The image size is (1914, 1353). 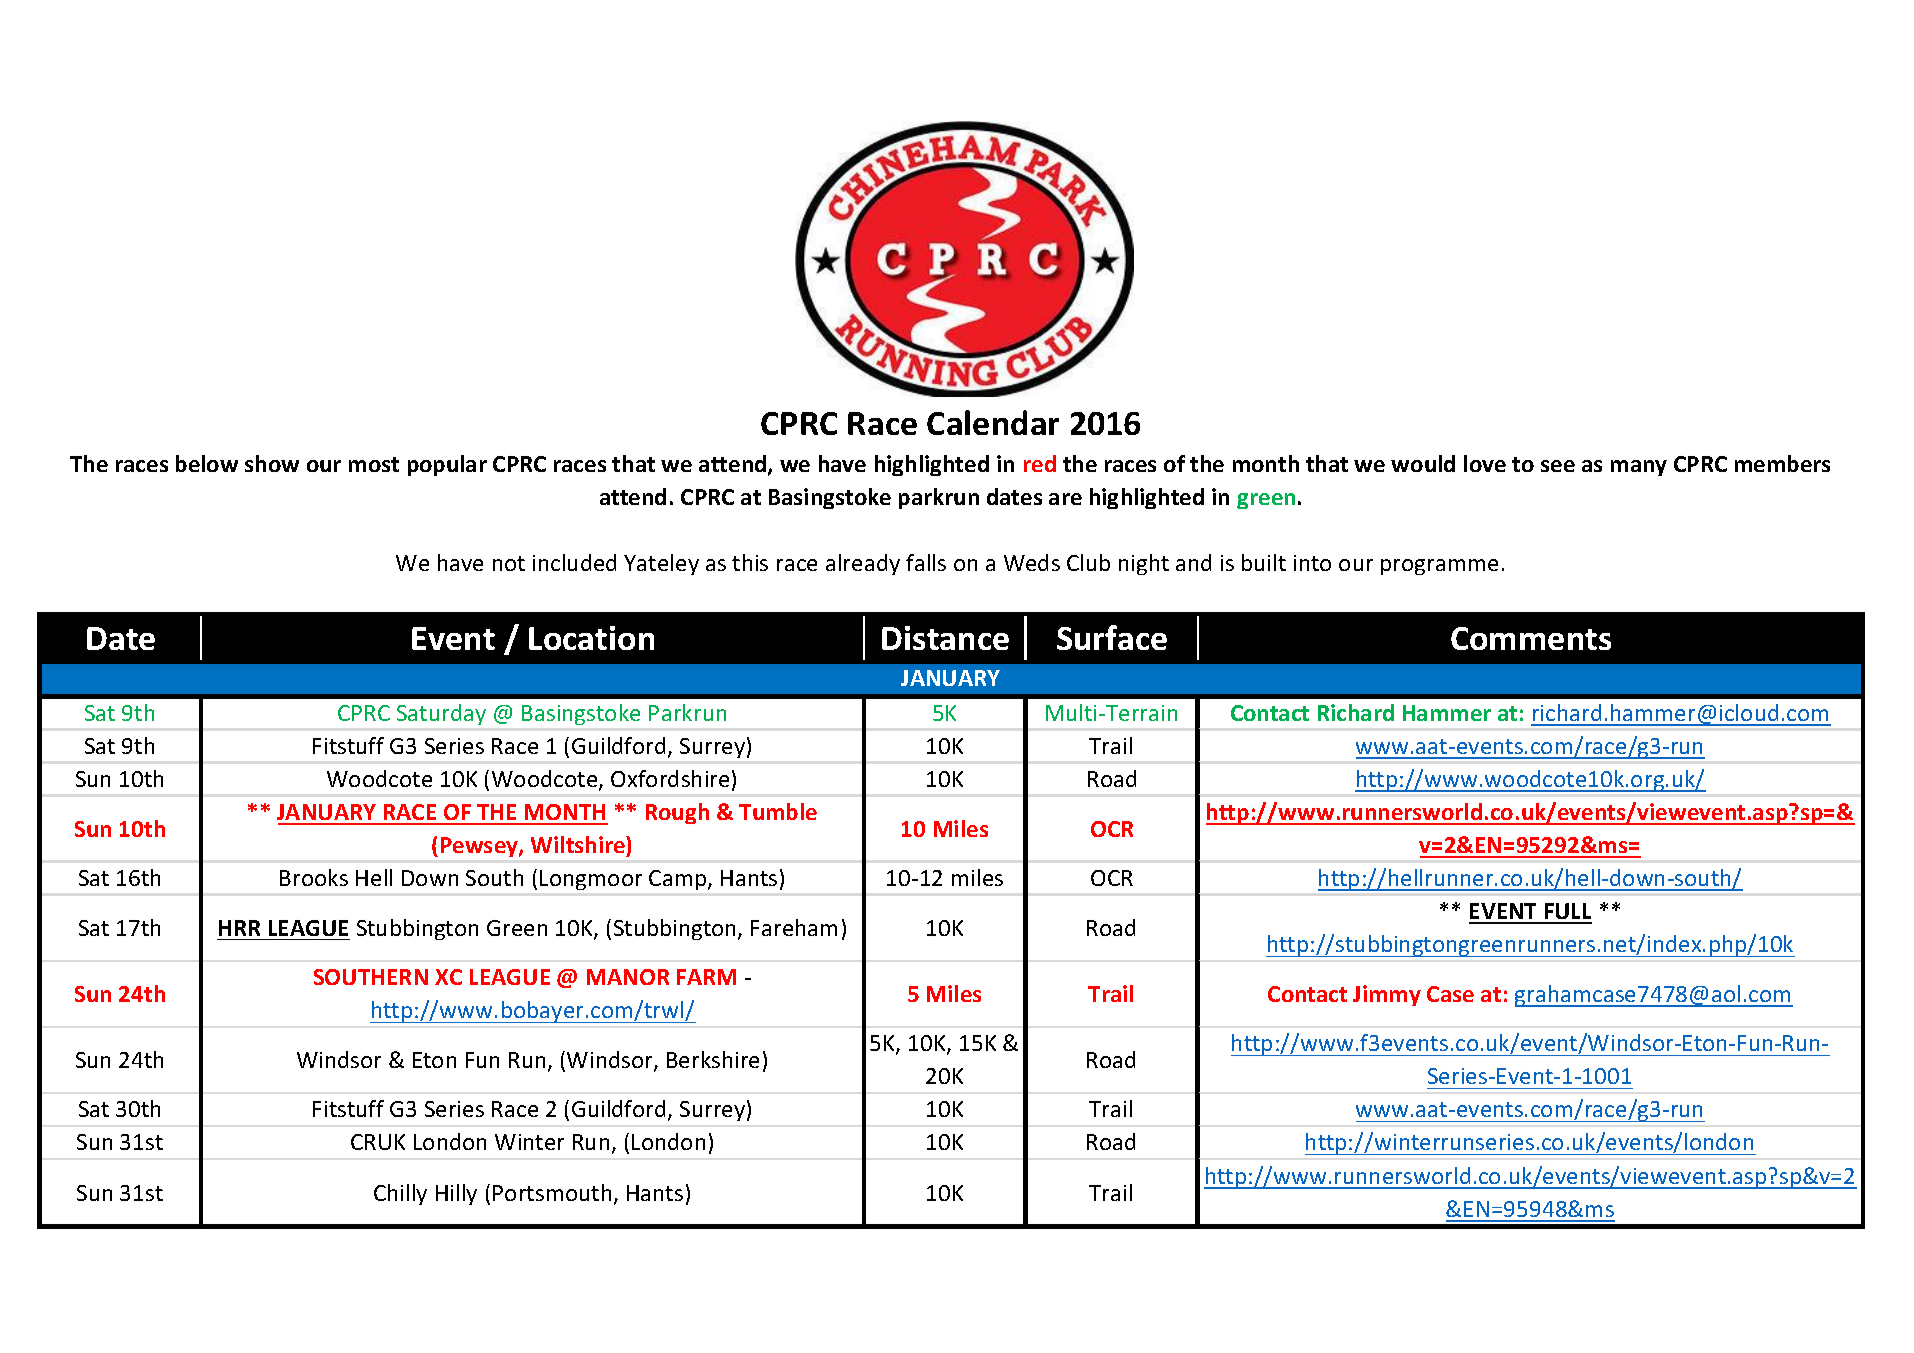 What do you see at coordinates (1387, 995) in the screenshot?
I see `Jimmy` at bounding box center [1387, 995].
